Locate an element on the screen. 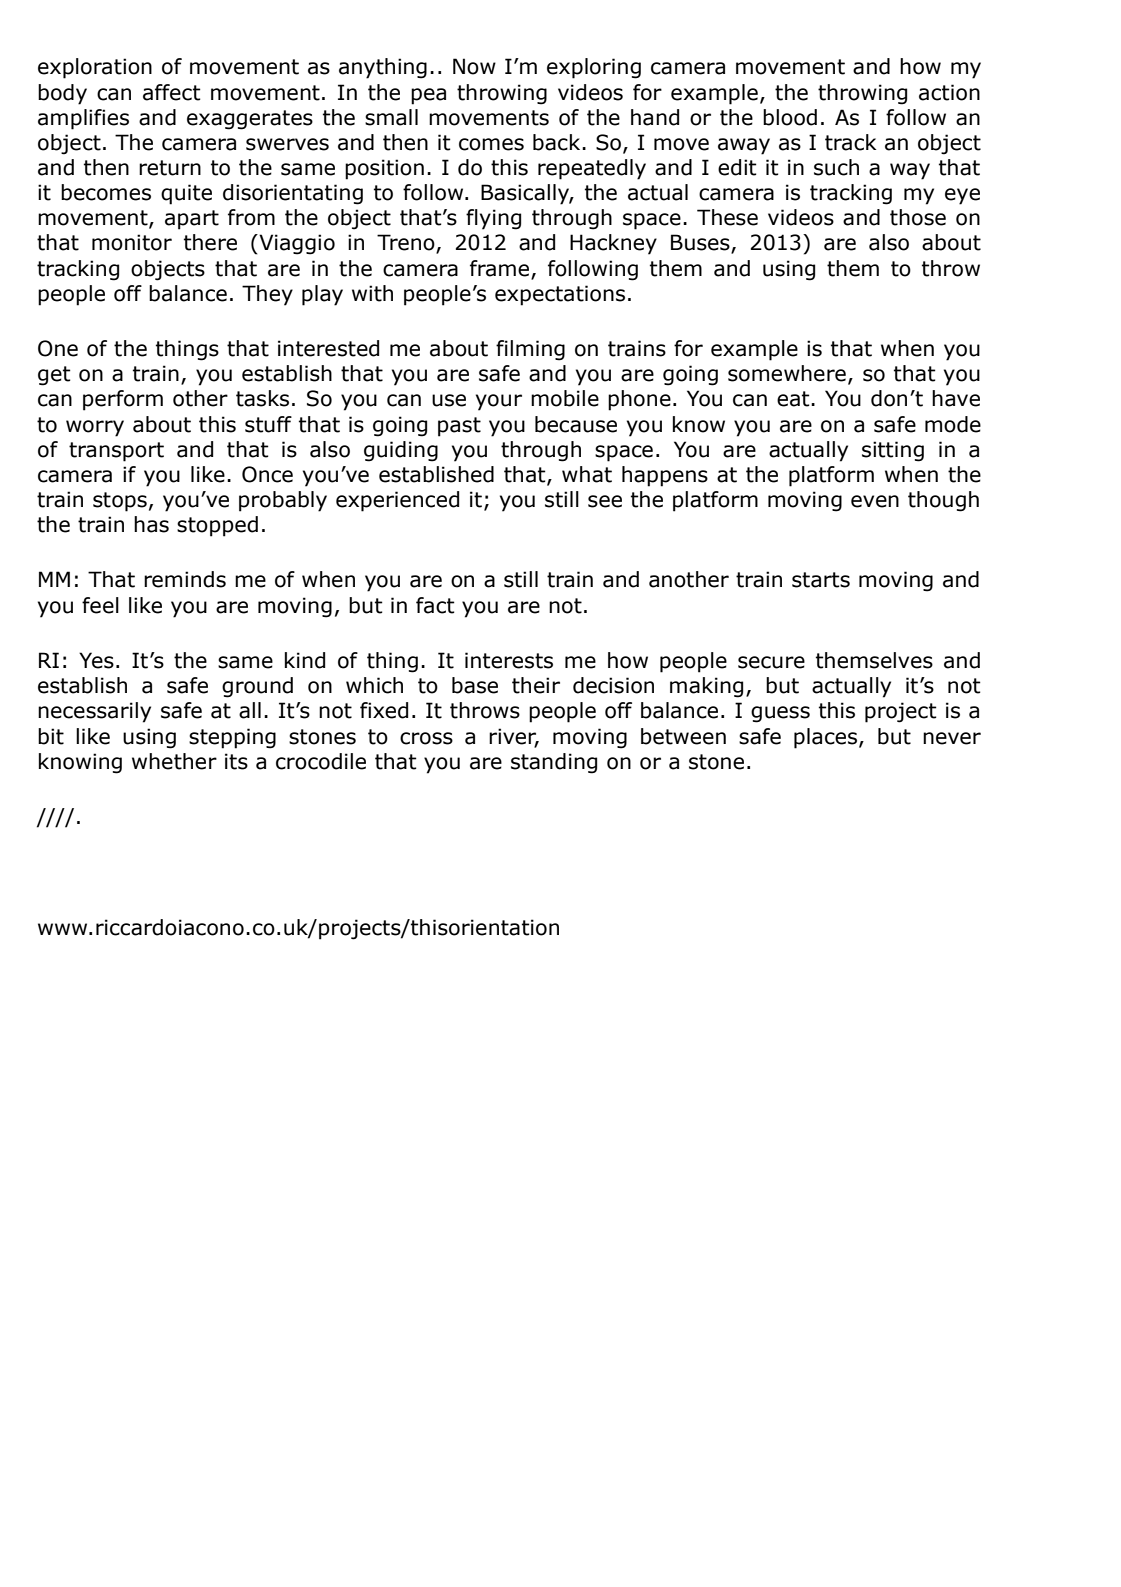  river is located at coordinates (514, 737).
